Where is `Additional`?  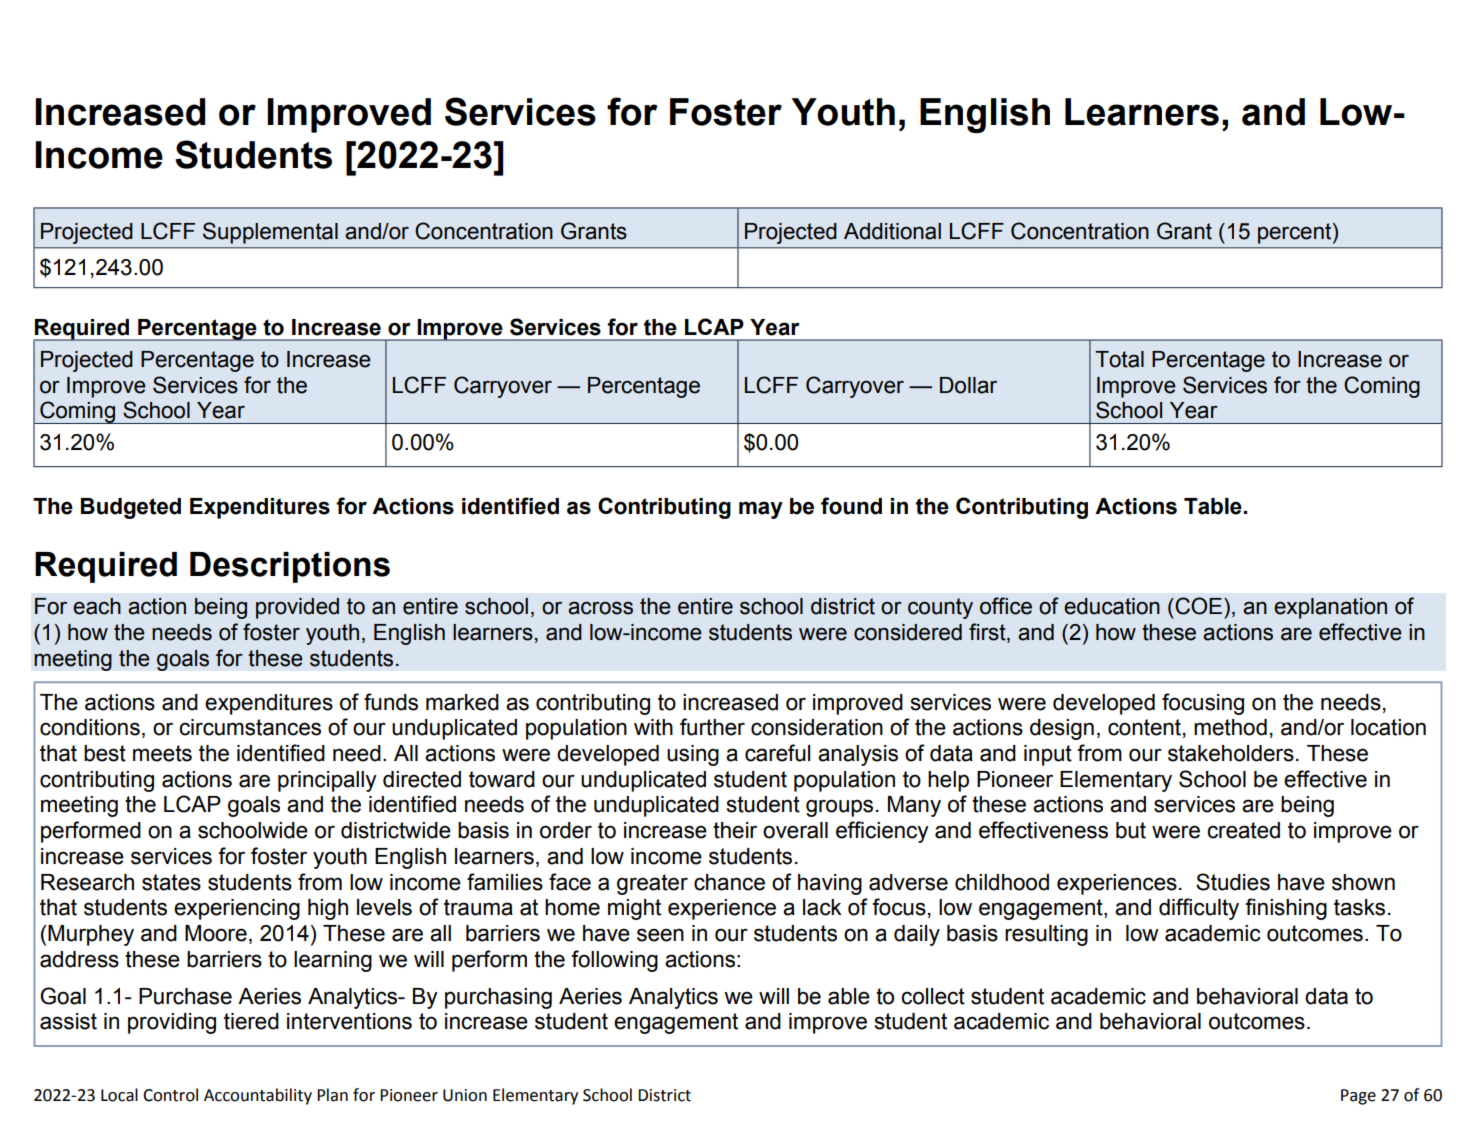
Additional is located at coordinates (892, 231).
